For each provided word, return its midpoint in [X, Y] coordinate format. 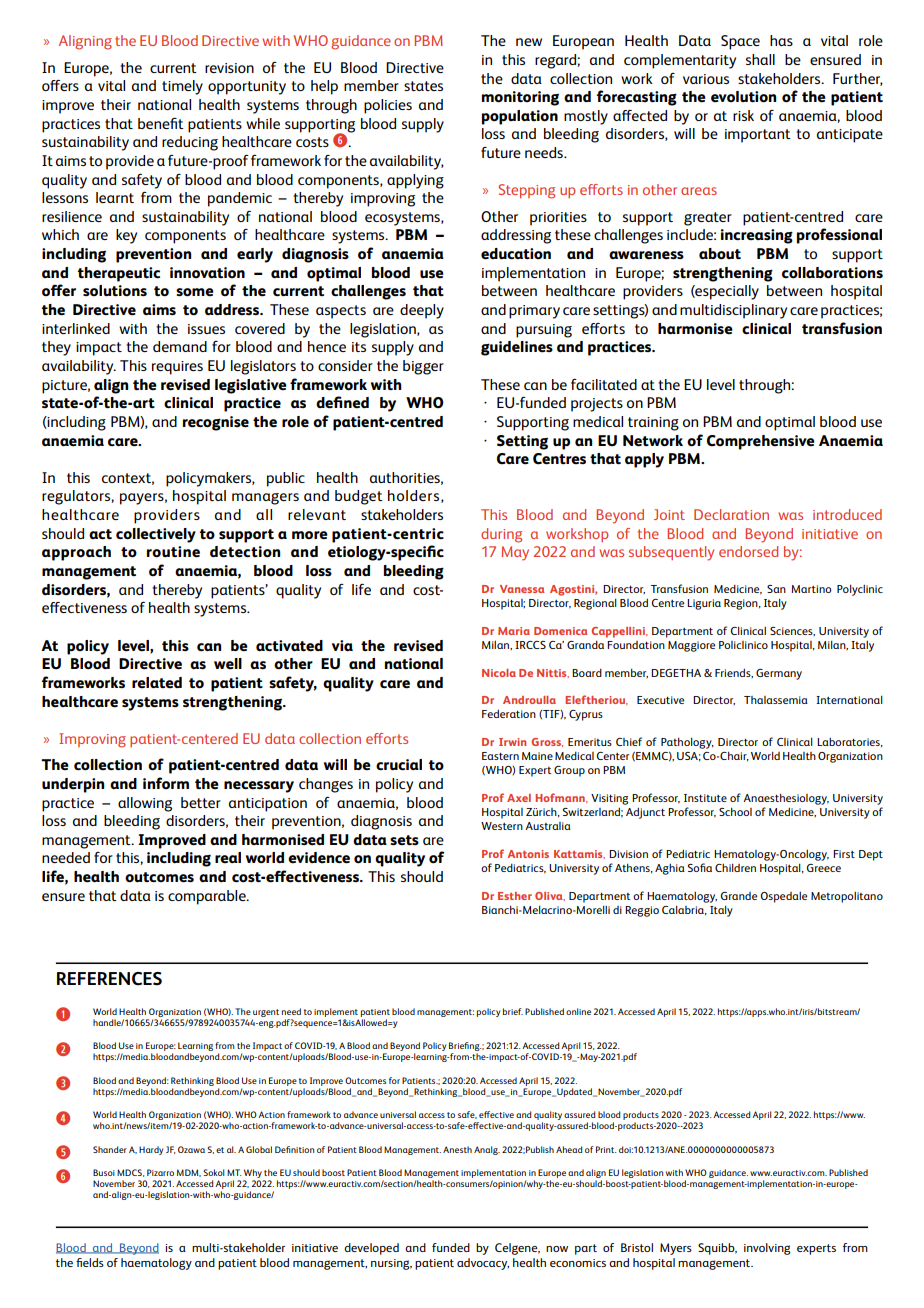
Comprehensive [761, 442]
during [501, 535]
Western [502, 826]
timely [182, 87]
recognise [216, 423]
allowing [145, 804]
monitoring [520, 98]
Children [735, 868]
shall [760, 59]
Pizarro [160, 1172]
